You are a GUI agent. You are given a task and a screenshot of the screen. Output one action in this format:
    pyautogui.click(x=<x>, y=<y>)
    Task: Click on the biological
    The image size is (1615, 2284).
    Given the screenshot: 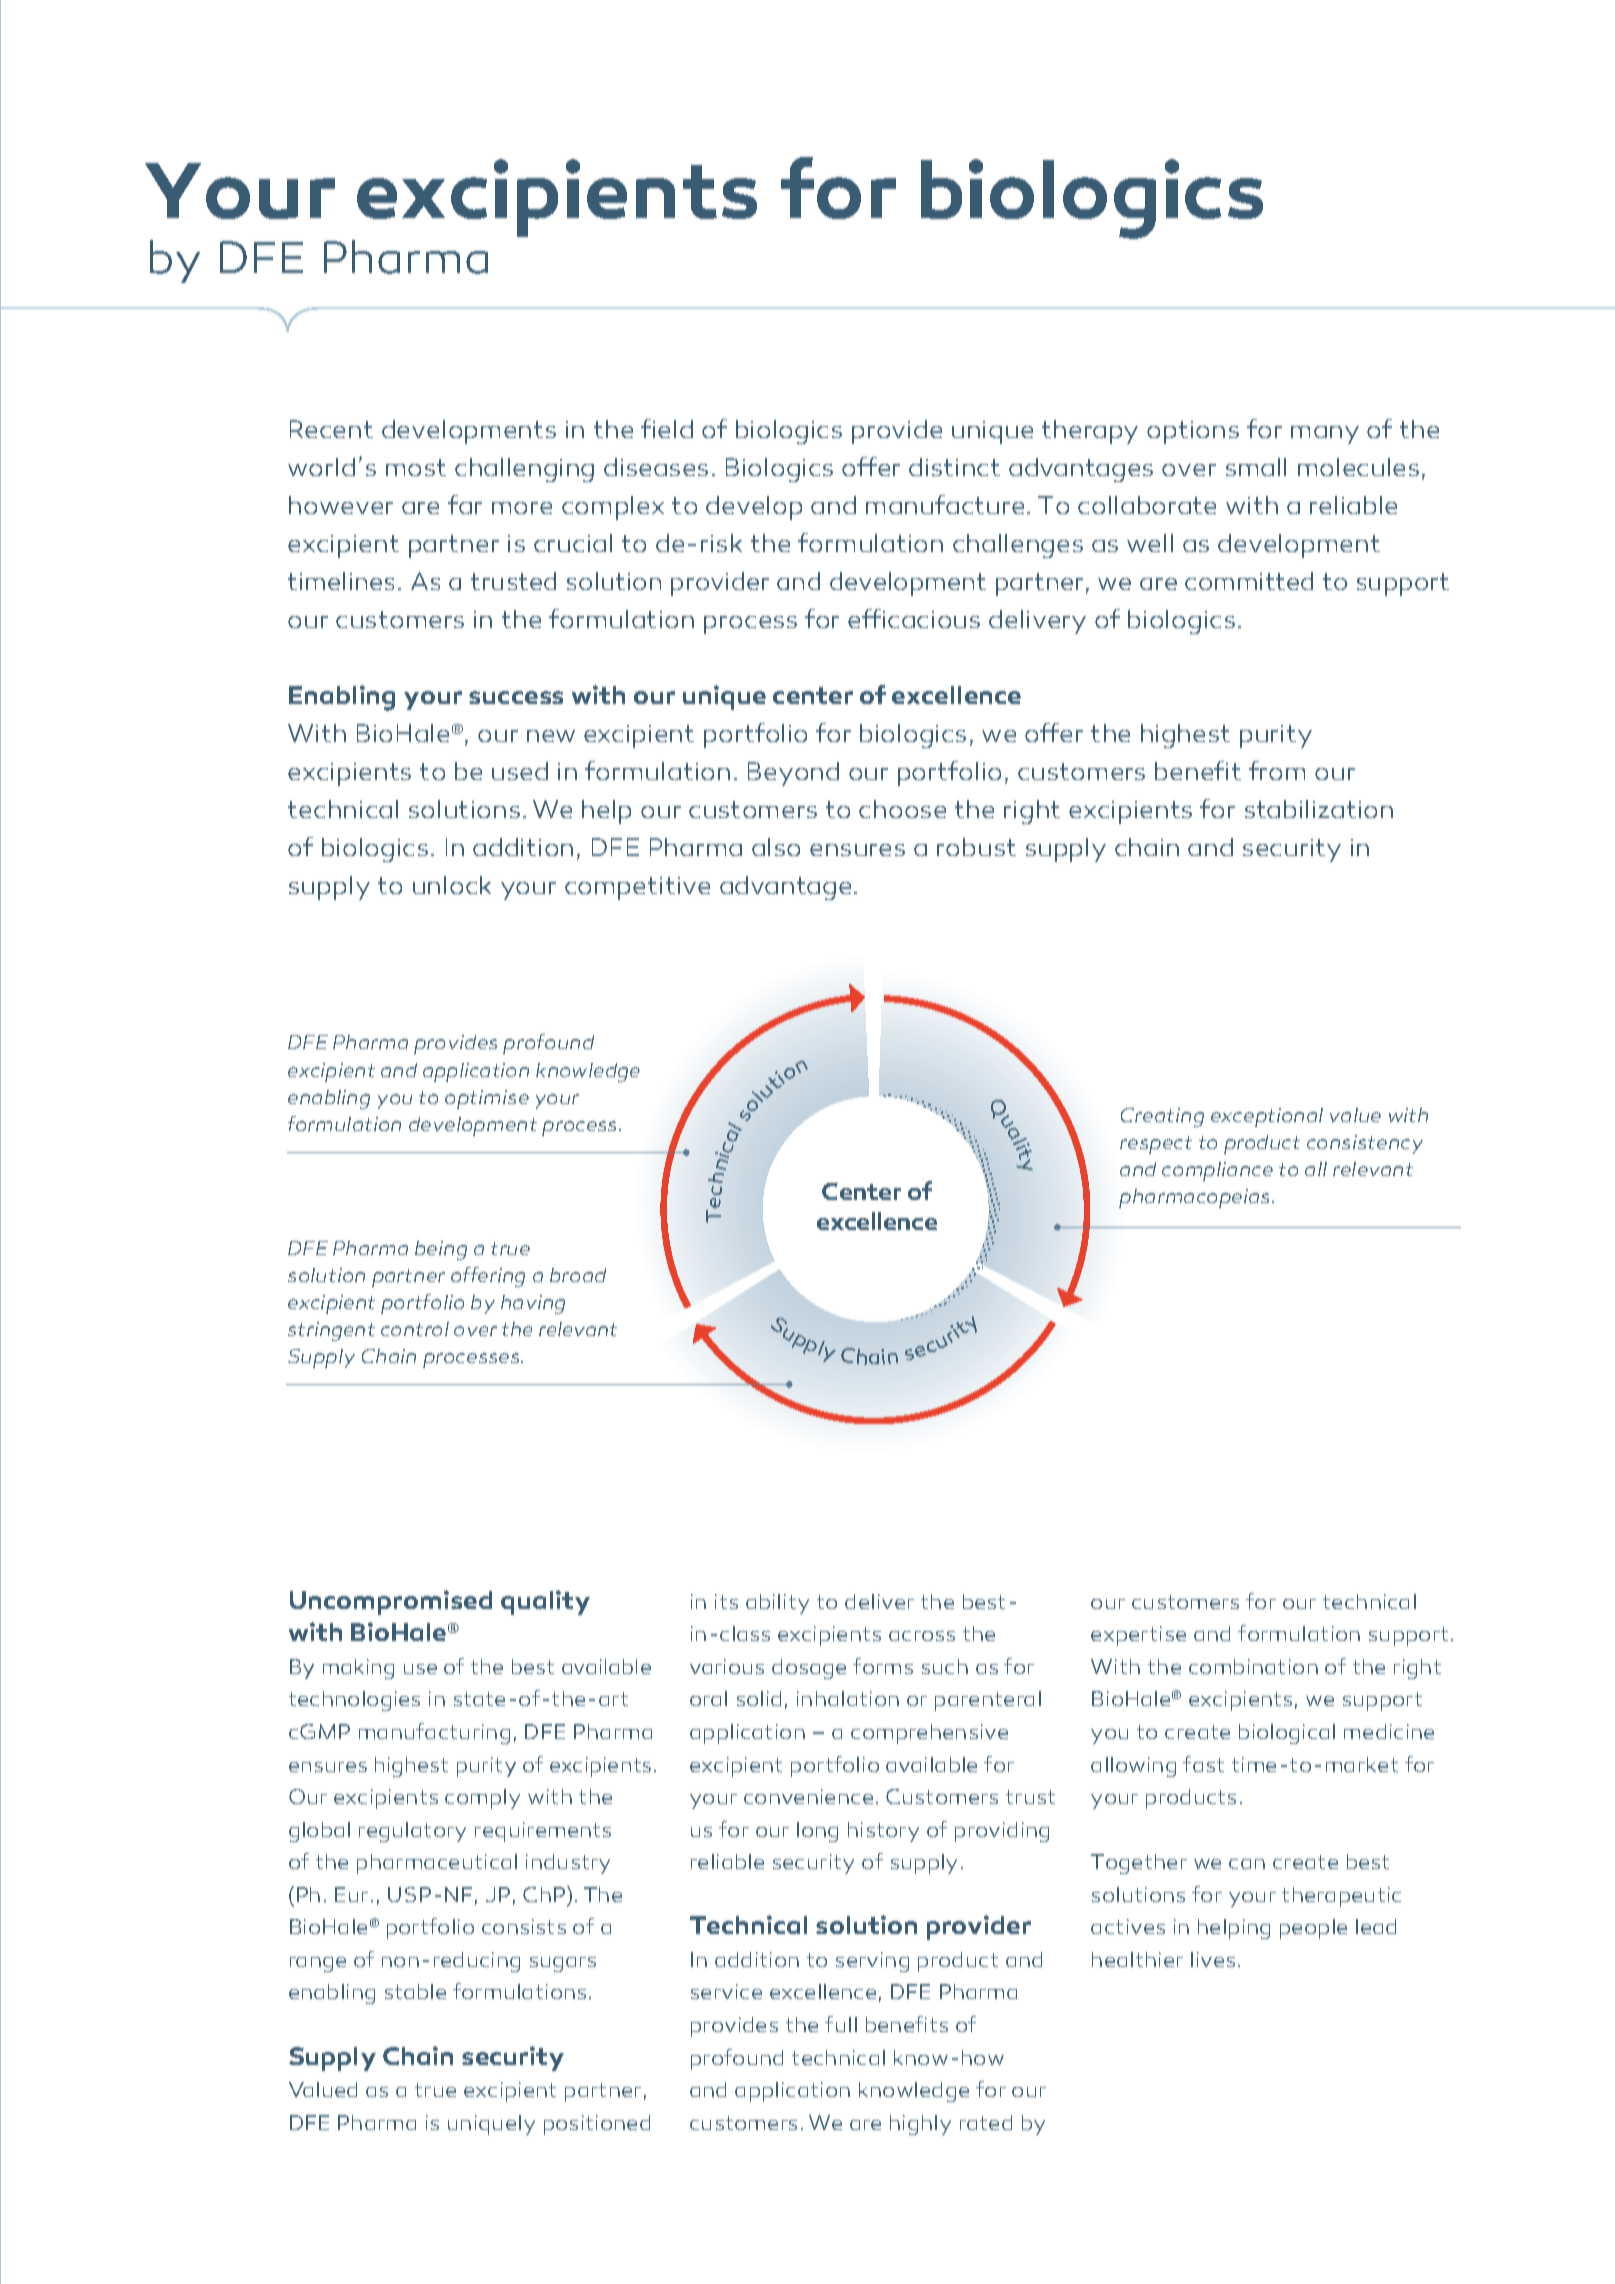 What is the action you would take?
    pyautogui.click(x=1287, y=1734)
